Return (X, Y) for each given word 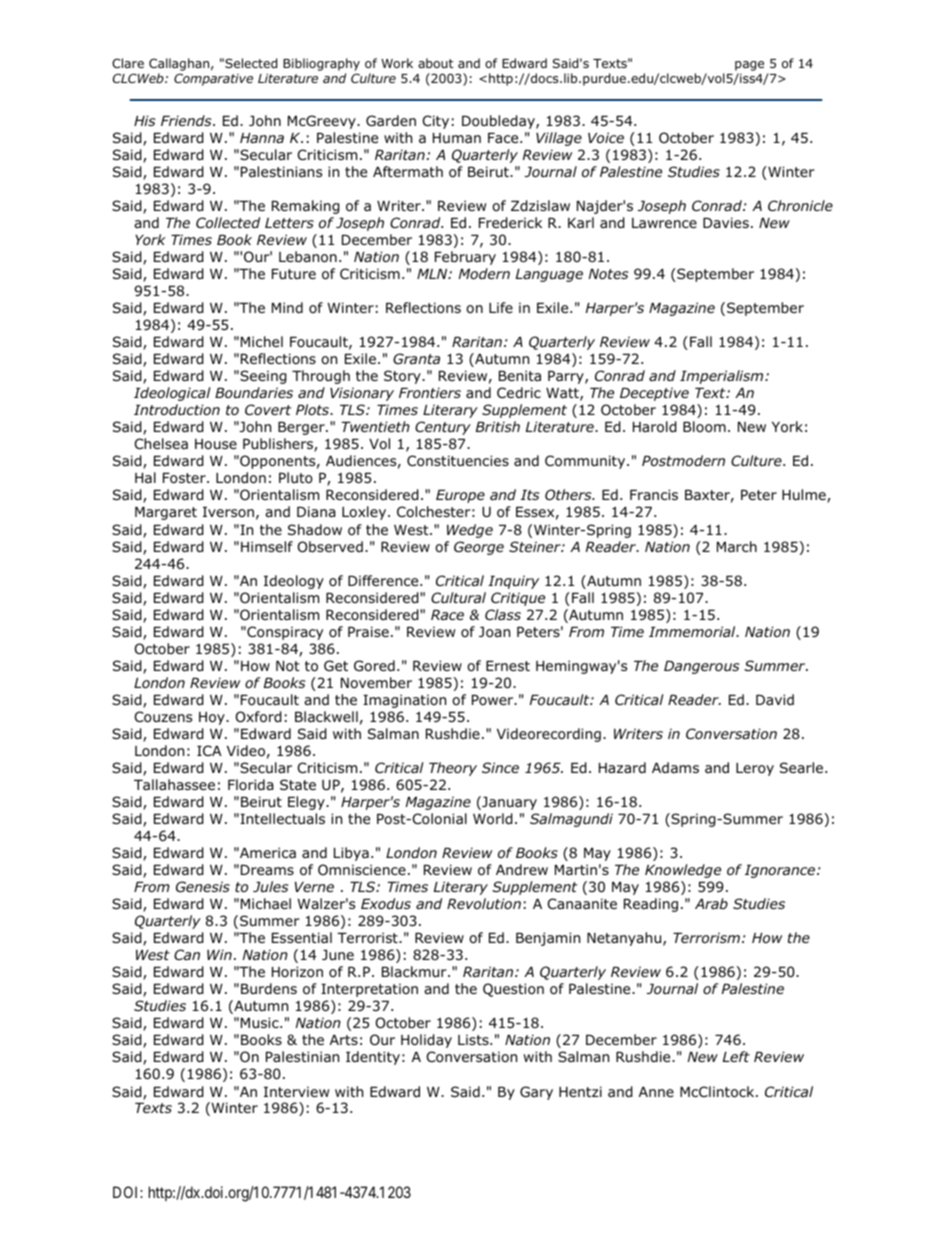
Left (736, 1056)
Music (261, 1022)
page (749, 67)
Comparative (213, 79)
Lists (474, 1039)
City (436, 122)
